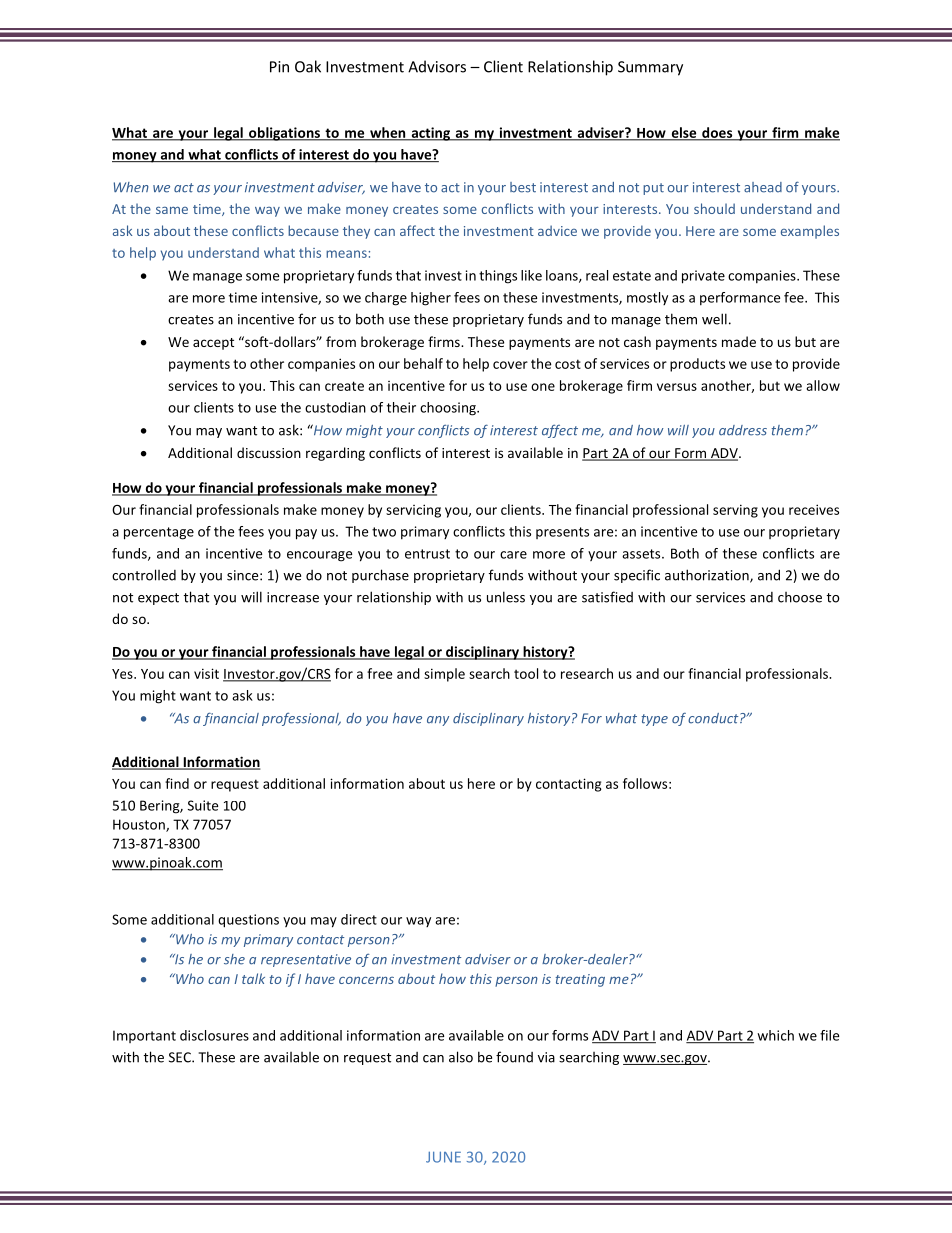 Image resolution: width=952 pixels, height=1233 pixels. I want to click on expect, so click(158, 599).
